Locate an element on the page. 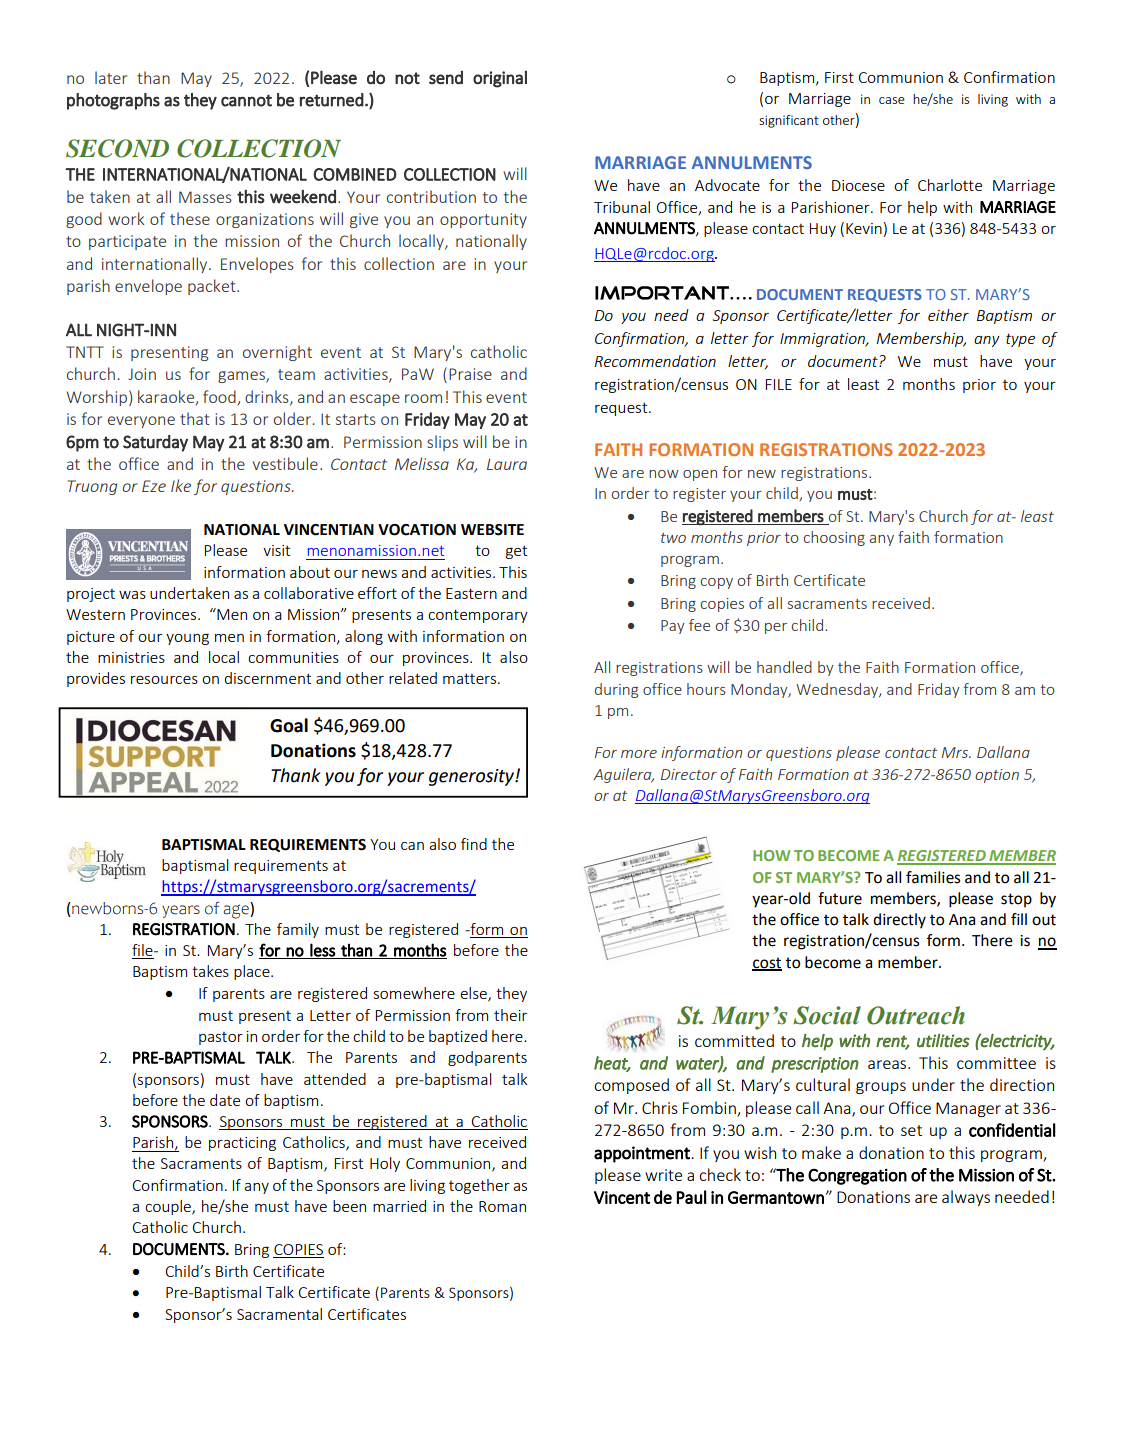 This image has height=1452, width=1122. cannot is located at coordinates (246, 100).
